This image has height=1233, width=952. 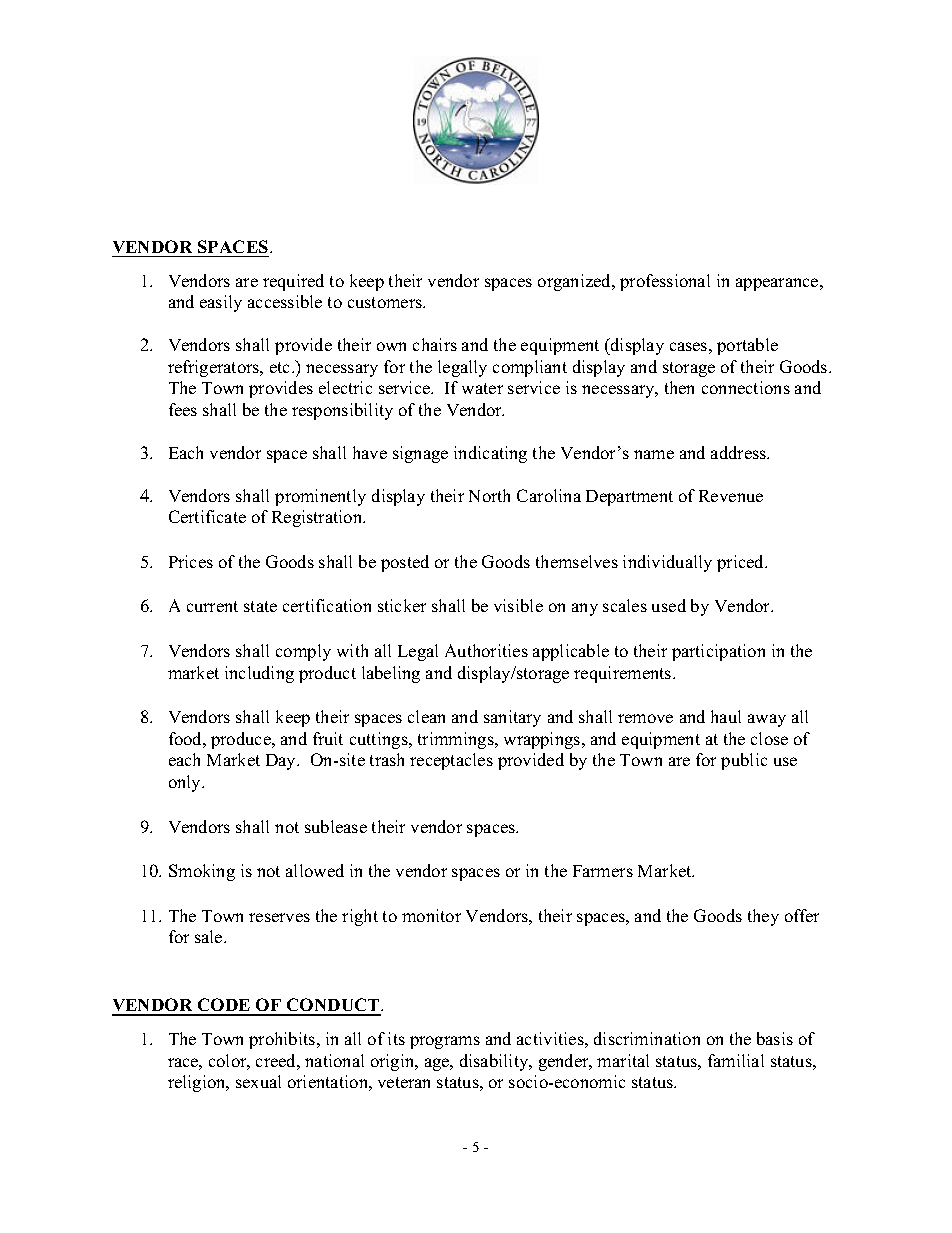 I want to click on they, so click(x=763, y=917).
